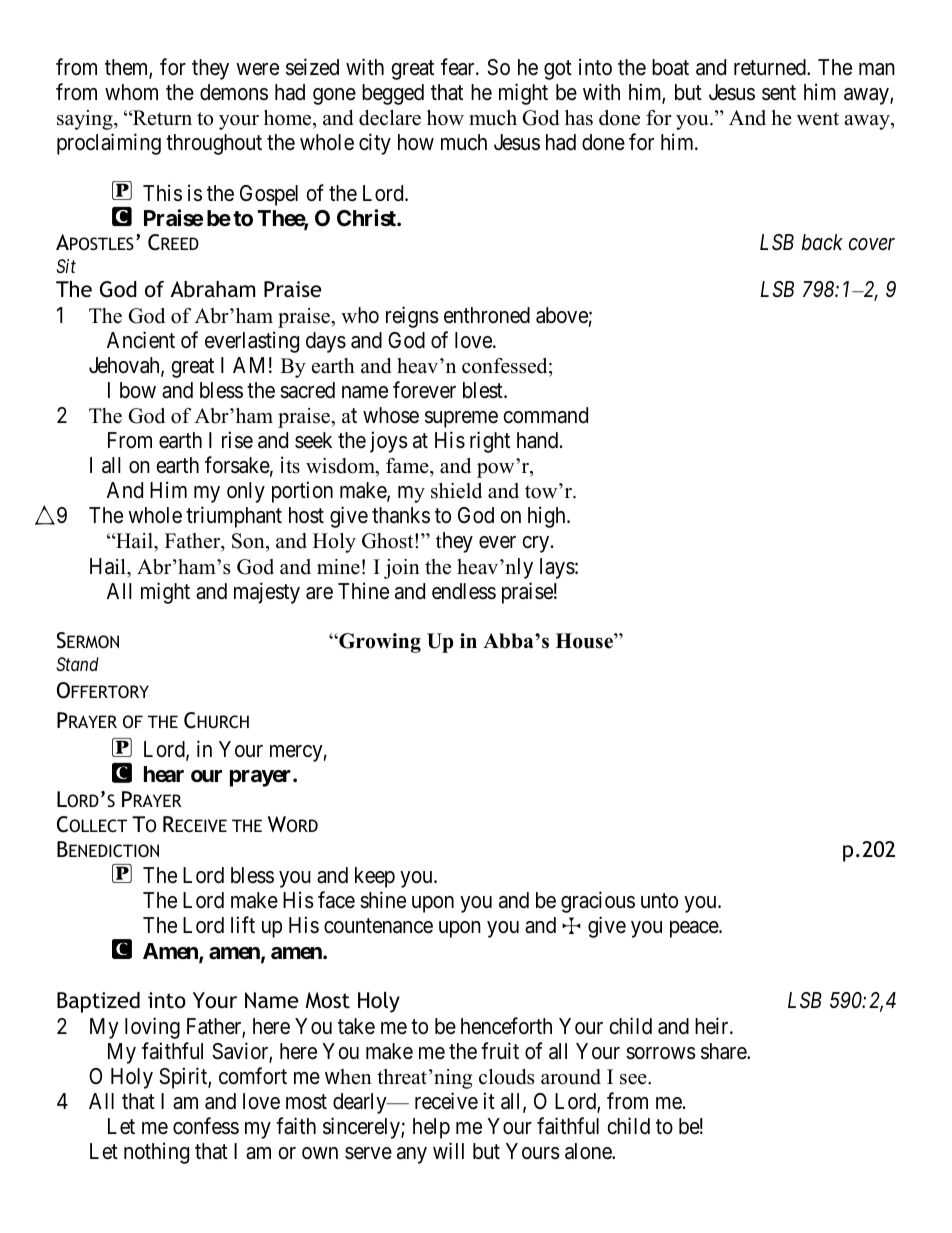  Describe the element at coordinates (548, 517) in the page. I see `high` at that location.
